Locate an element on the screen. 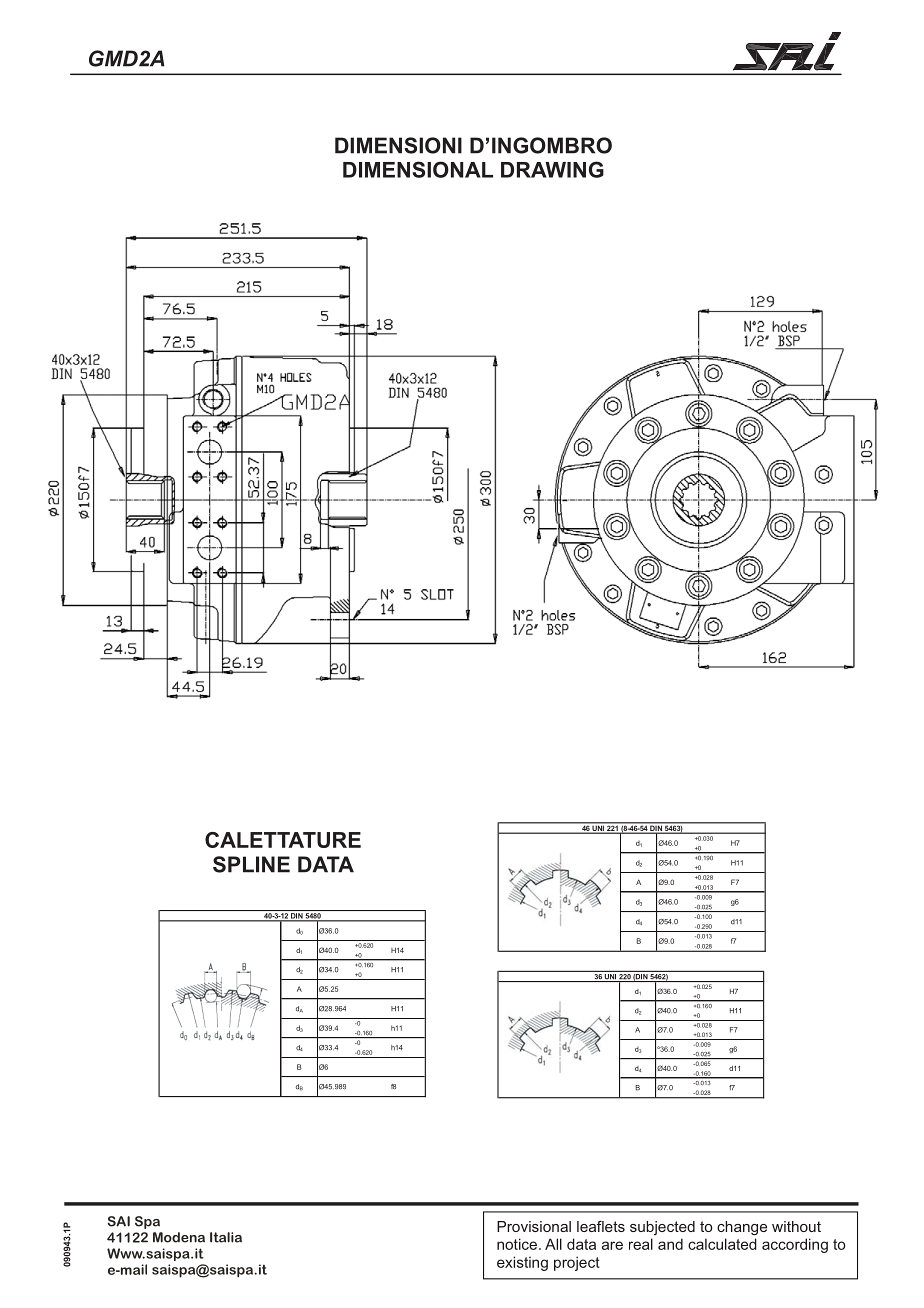 The height and width of the screenshot is (1308, 924). change is located at coordinates (742, 1228).
